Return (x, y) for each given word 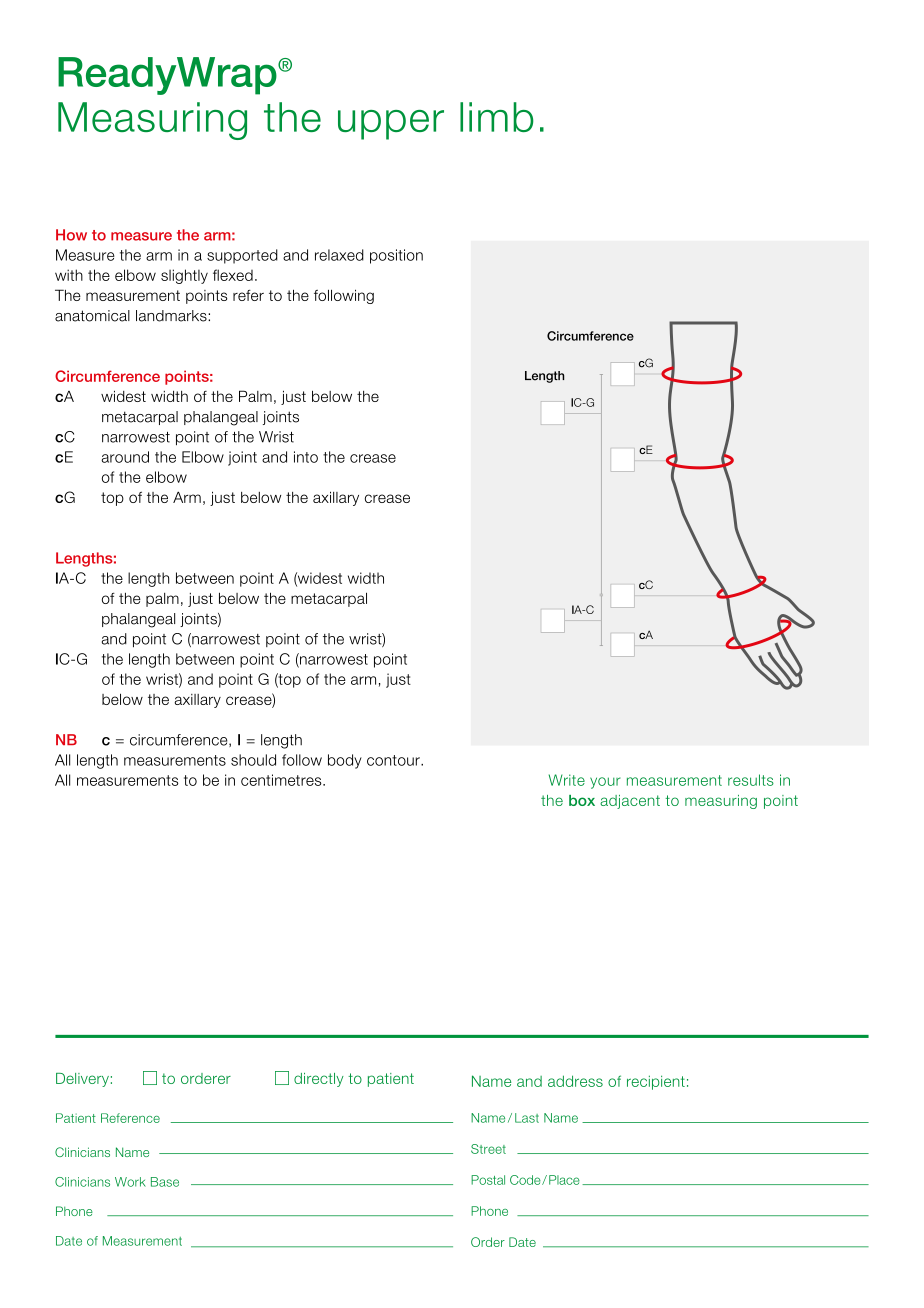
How (71, 235)
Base (165, 1182)
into (306, 457)
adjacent (630, 802)
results (751, 780)
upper (391, 125)
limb (497, 117)
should (253, 760)
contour (394, 760)
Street (488, 1149)
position (396, 256)
